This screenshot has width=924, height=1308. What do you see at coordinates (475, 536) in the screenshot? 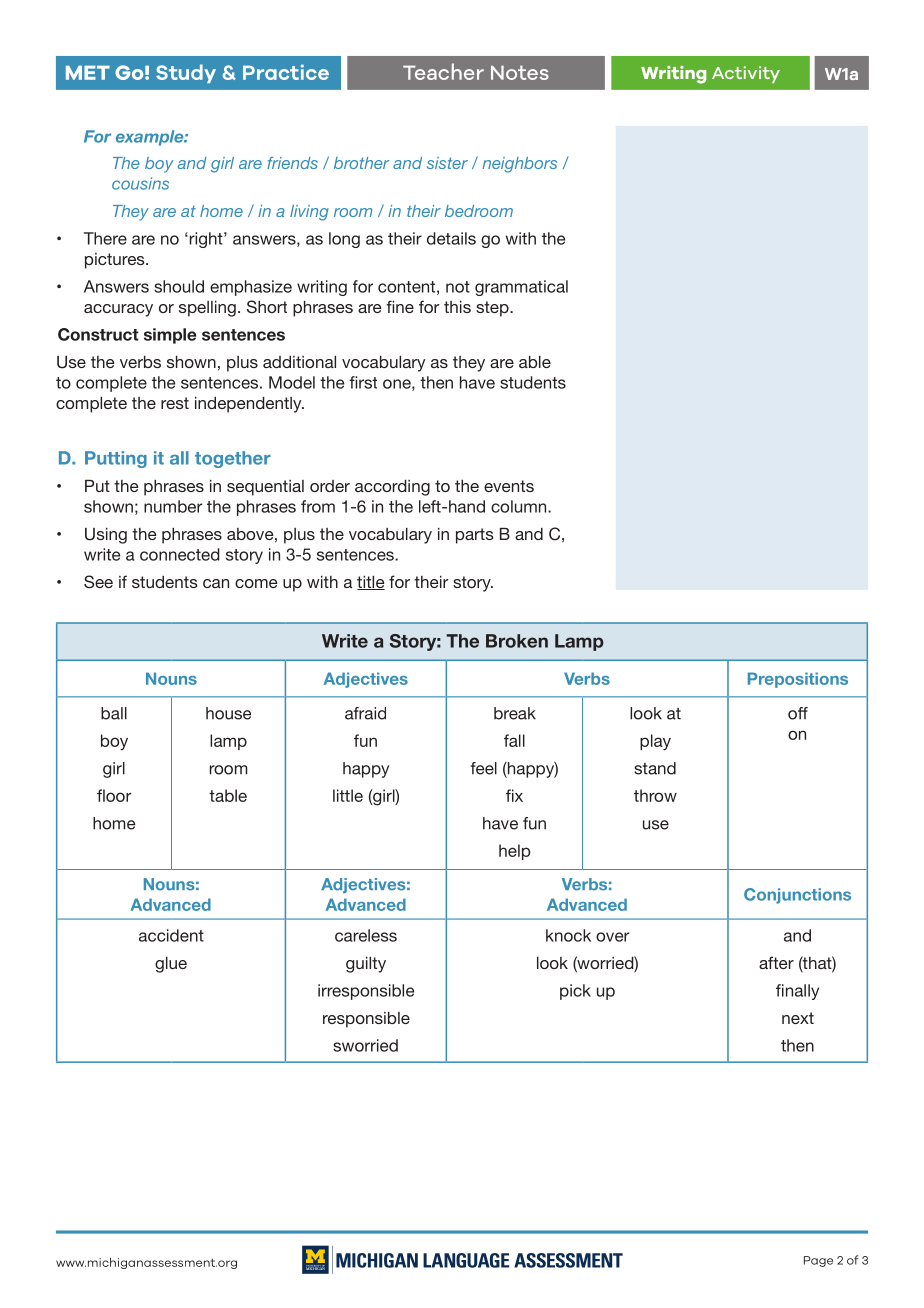
I see `parts` at bounding box center [475, 536].
